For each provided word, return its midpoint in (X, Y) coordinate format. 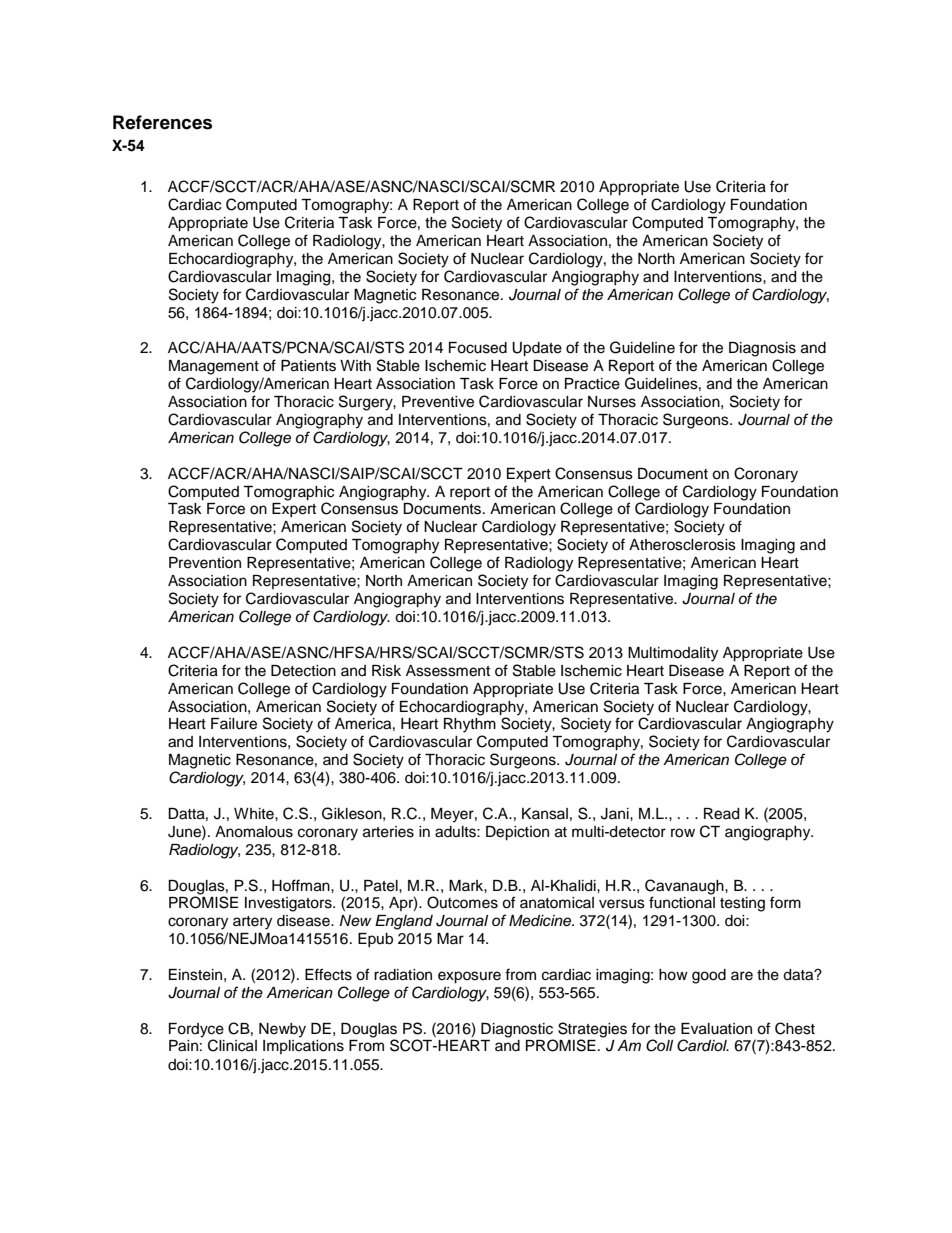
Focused (478, 348)
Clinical (232, 1045)
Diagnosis (762, 349)
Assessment (448, 671)
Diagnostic (517, 1031)
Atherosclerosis (682, 545)
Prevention (205, 563)
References (162, 122)
